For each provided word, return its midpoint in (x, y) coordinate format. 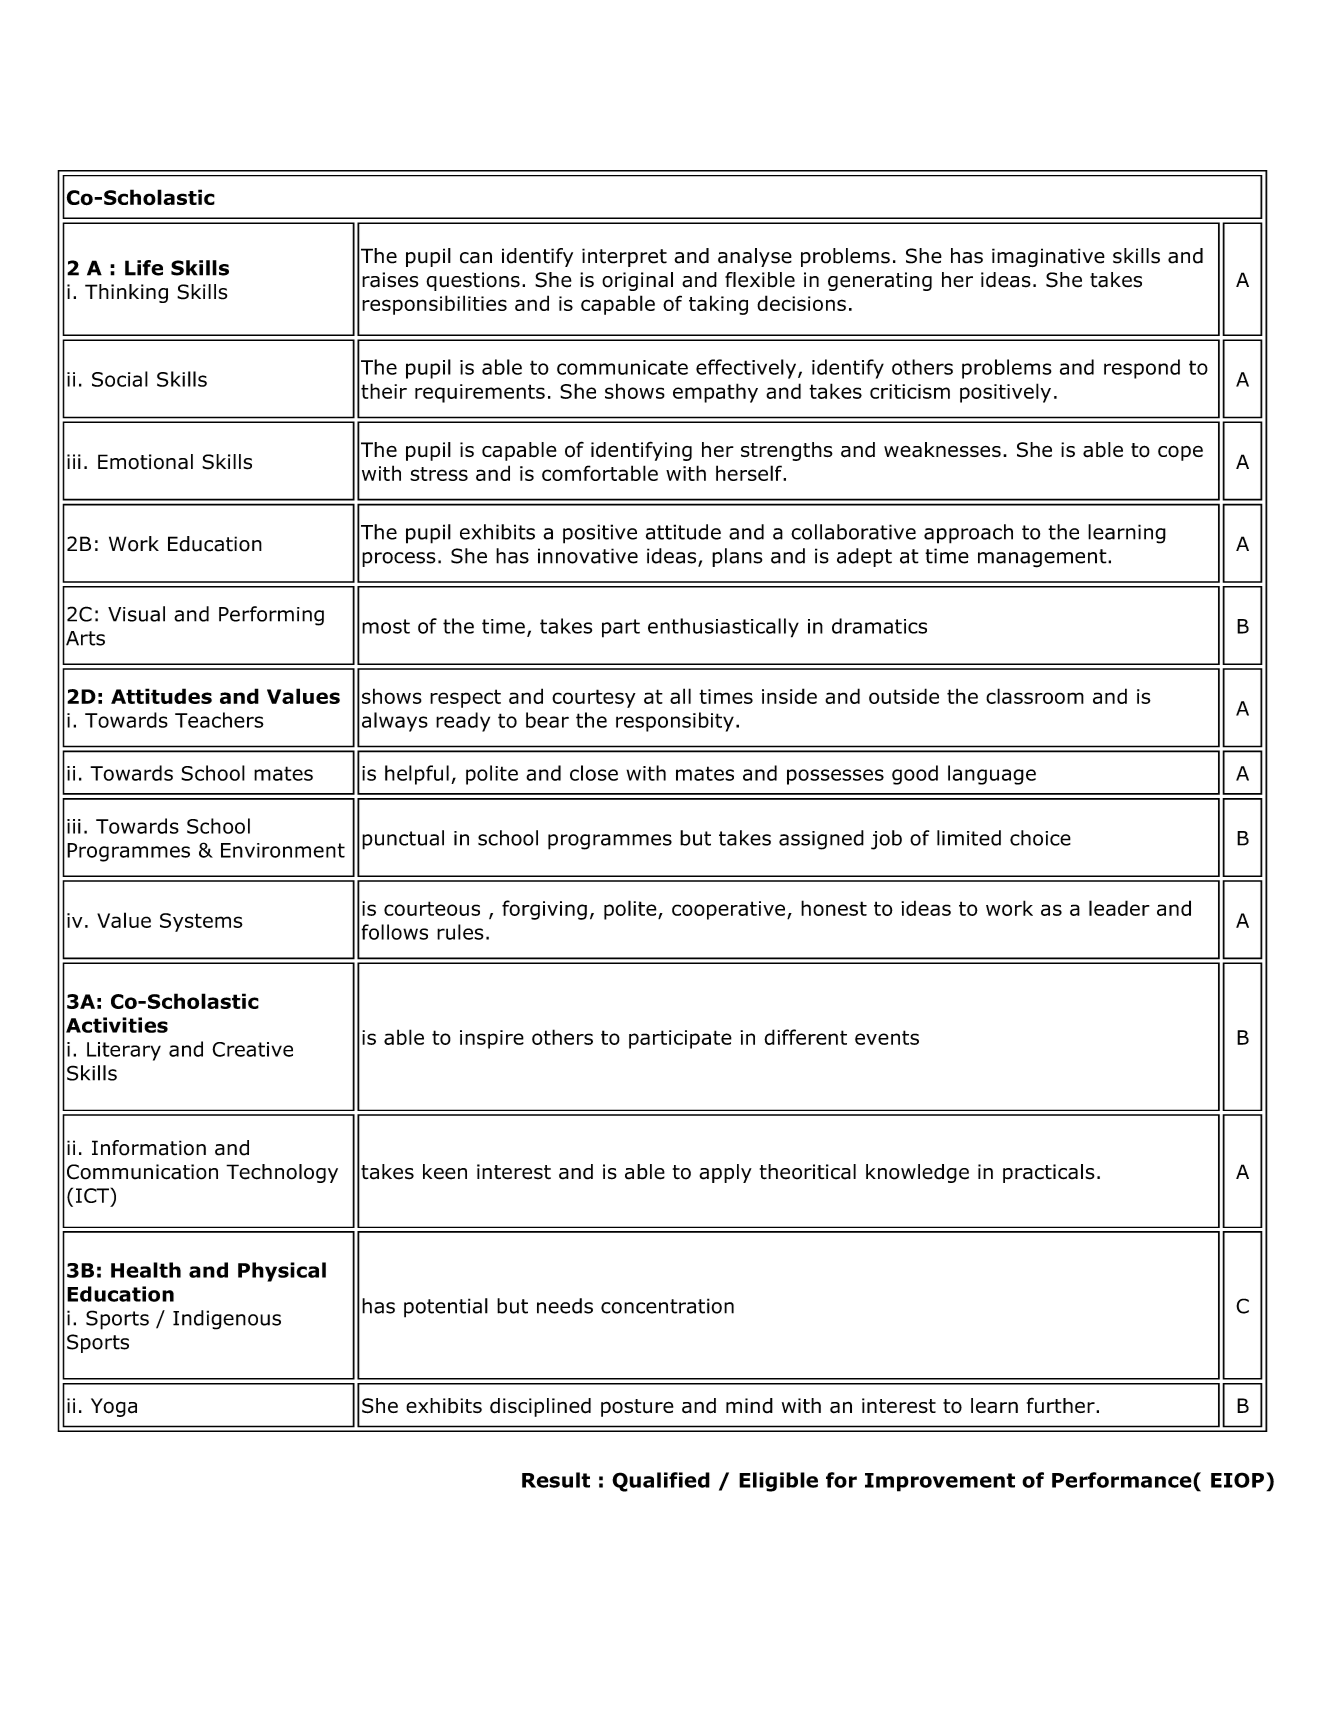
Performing (271, 616)
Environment (283, 850)
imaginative (1048, 257)
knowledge (917, 1173)
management (1043, 558)
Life (144, 268)
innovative (588, 556)
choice (1040, 838)
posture (637, 1408)
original (637, 281)
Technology (282, 1173)
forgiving (544, 910)
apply (725, 1173)
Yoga (114, 1407)
